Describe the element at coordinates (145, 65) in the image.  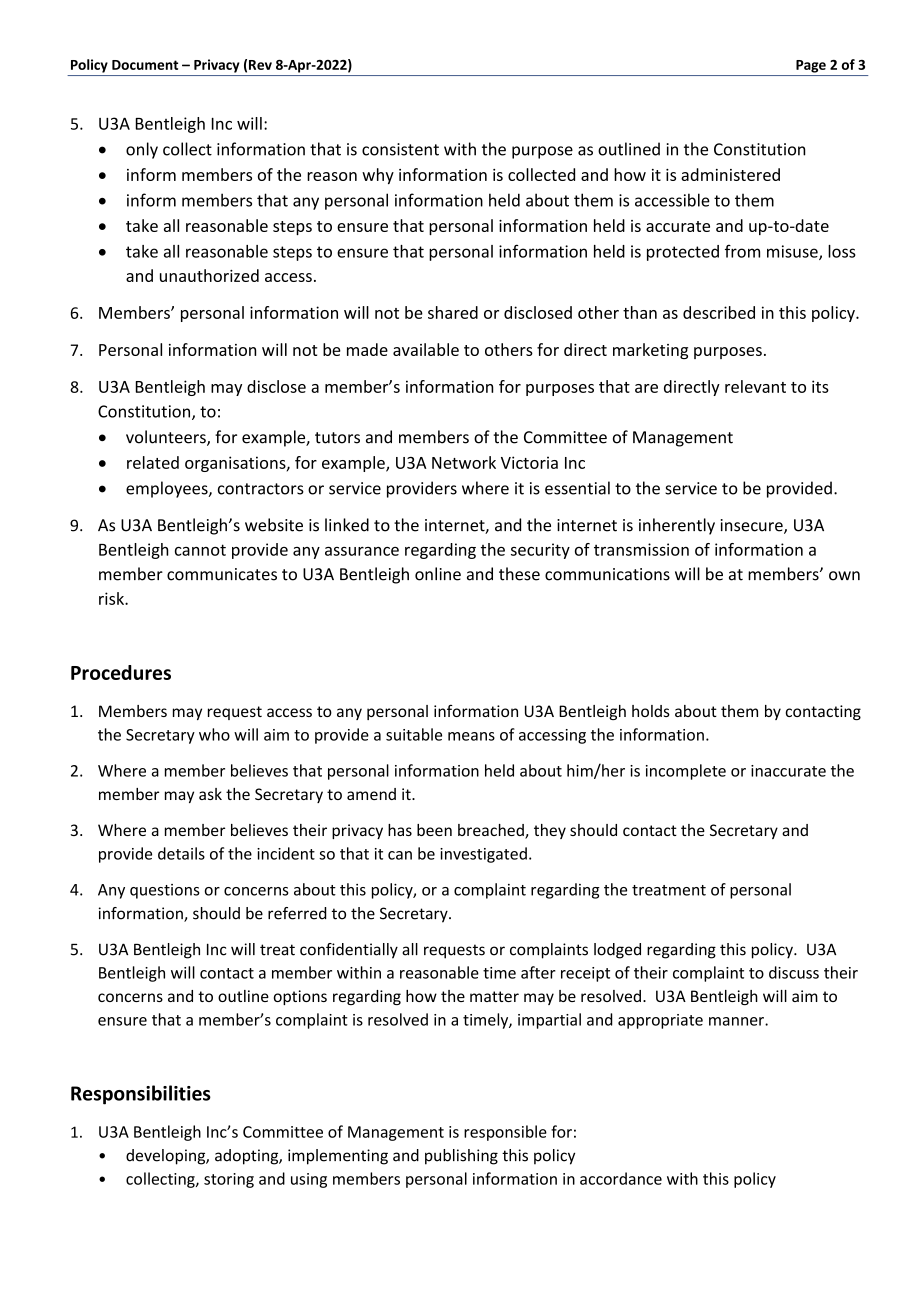
I see `Document` at that location.
